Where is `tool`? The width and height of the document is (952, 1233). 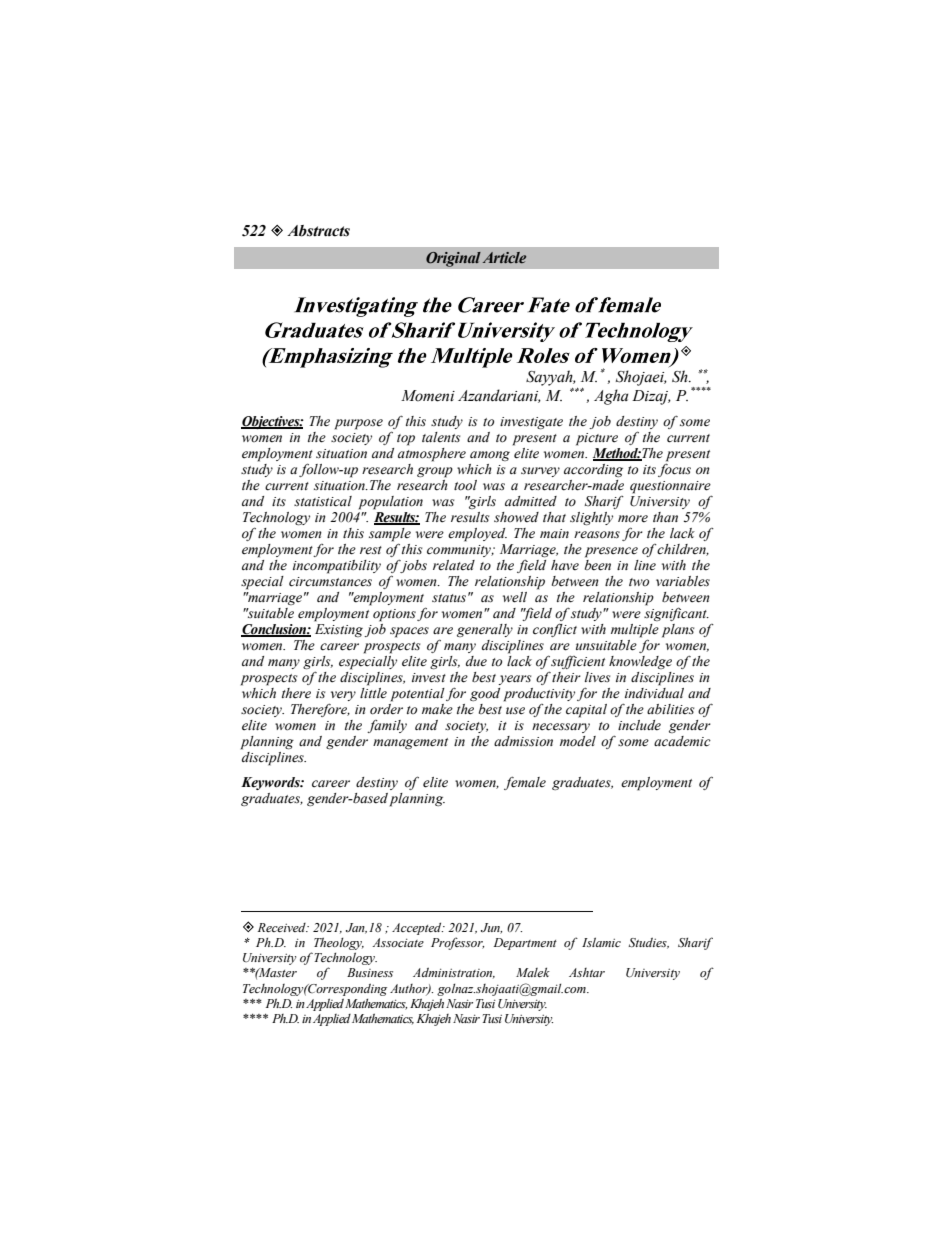 tool is located at coordinates (465, 485).
